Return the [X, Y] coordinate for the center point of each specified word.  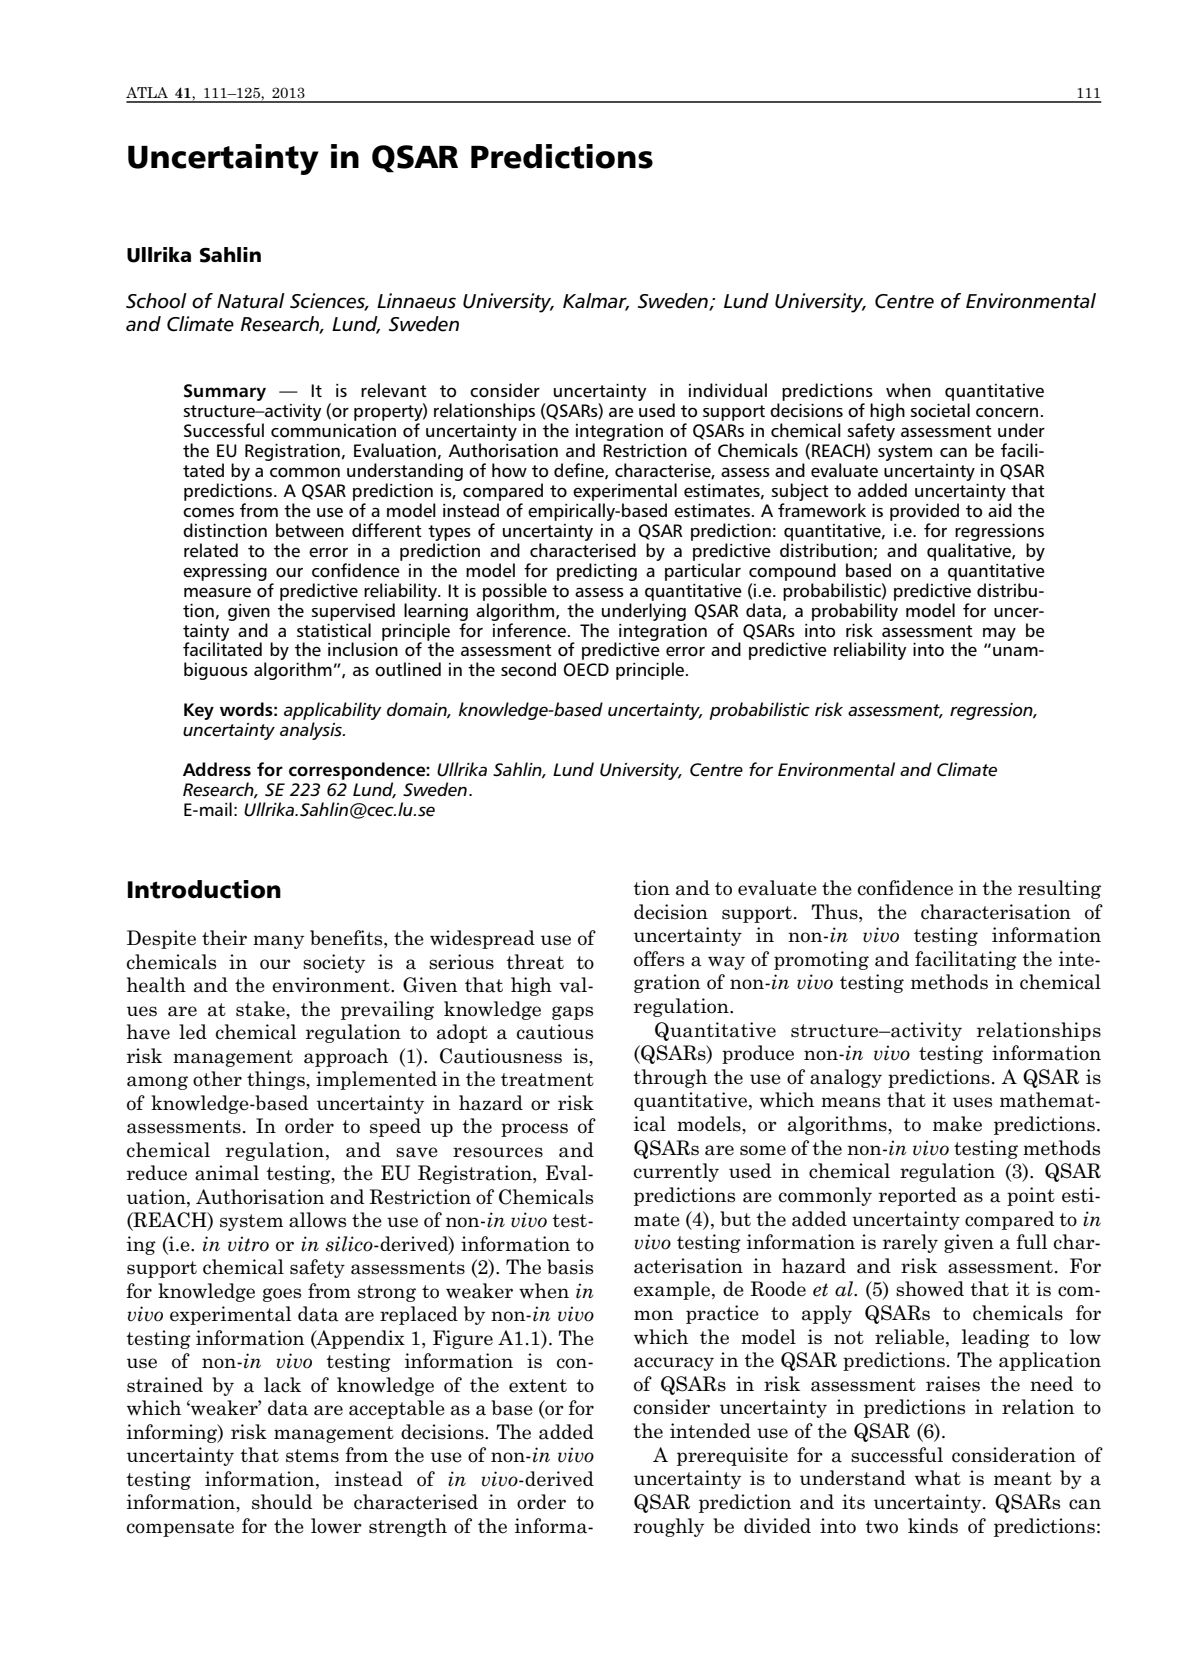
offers [659, 959]
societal [940, 410]
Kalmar [596, 302]
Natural [251, 300]
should [282, 1502]
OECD [586, 670]
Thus [835, 912]
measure [217, 592]
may [999, 634]
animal [227, 1173]
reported [918, 1196]
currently [676, 1172]
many [278, 942]
